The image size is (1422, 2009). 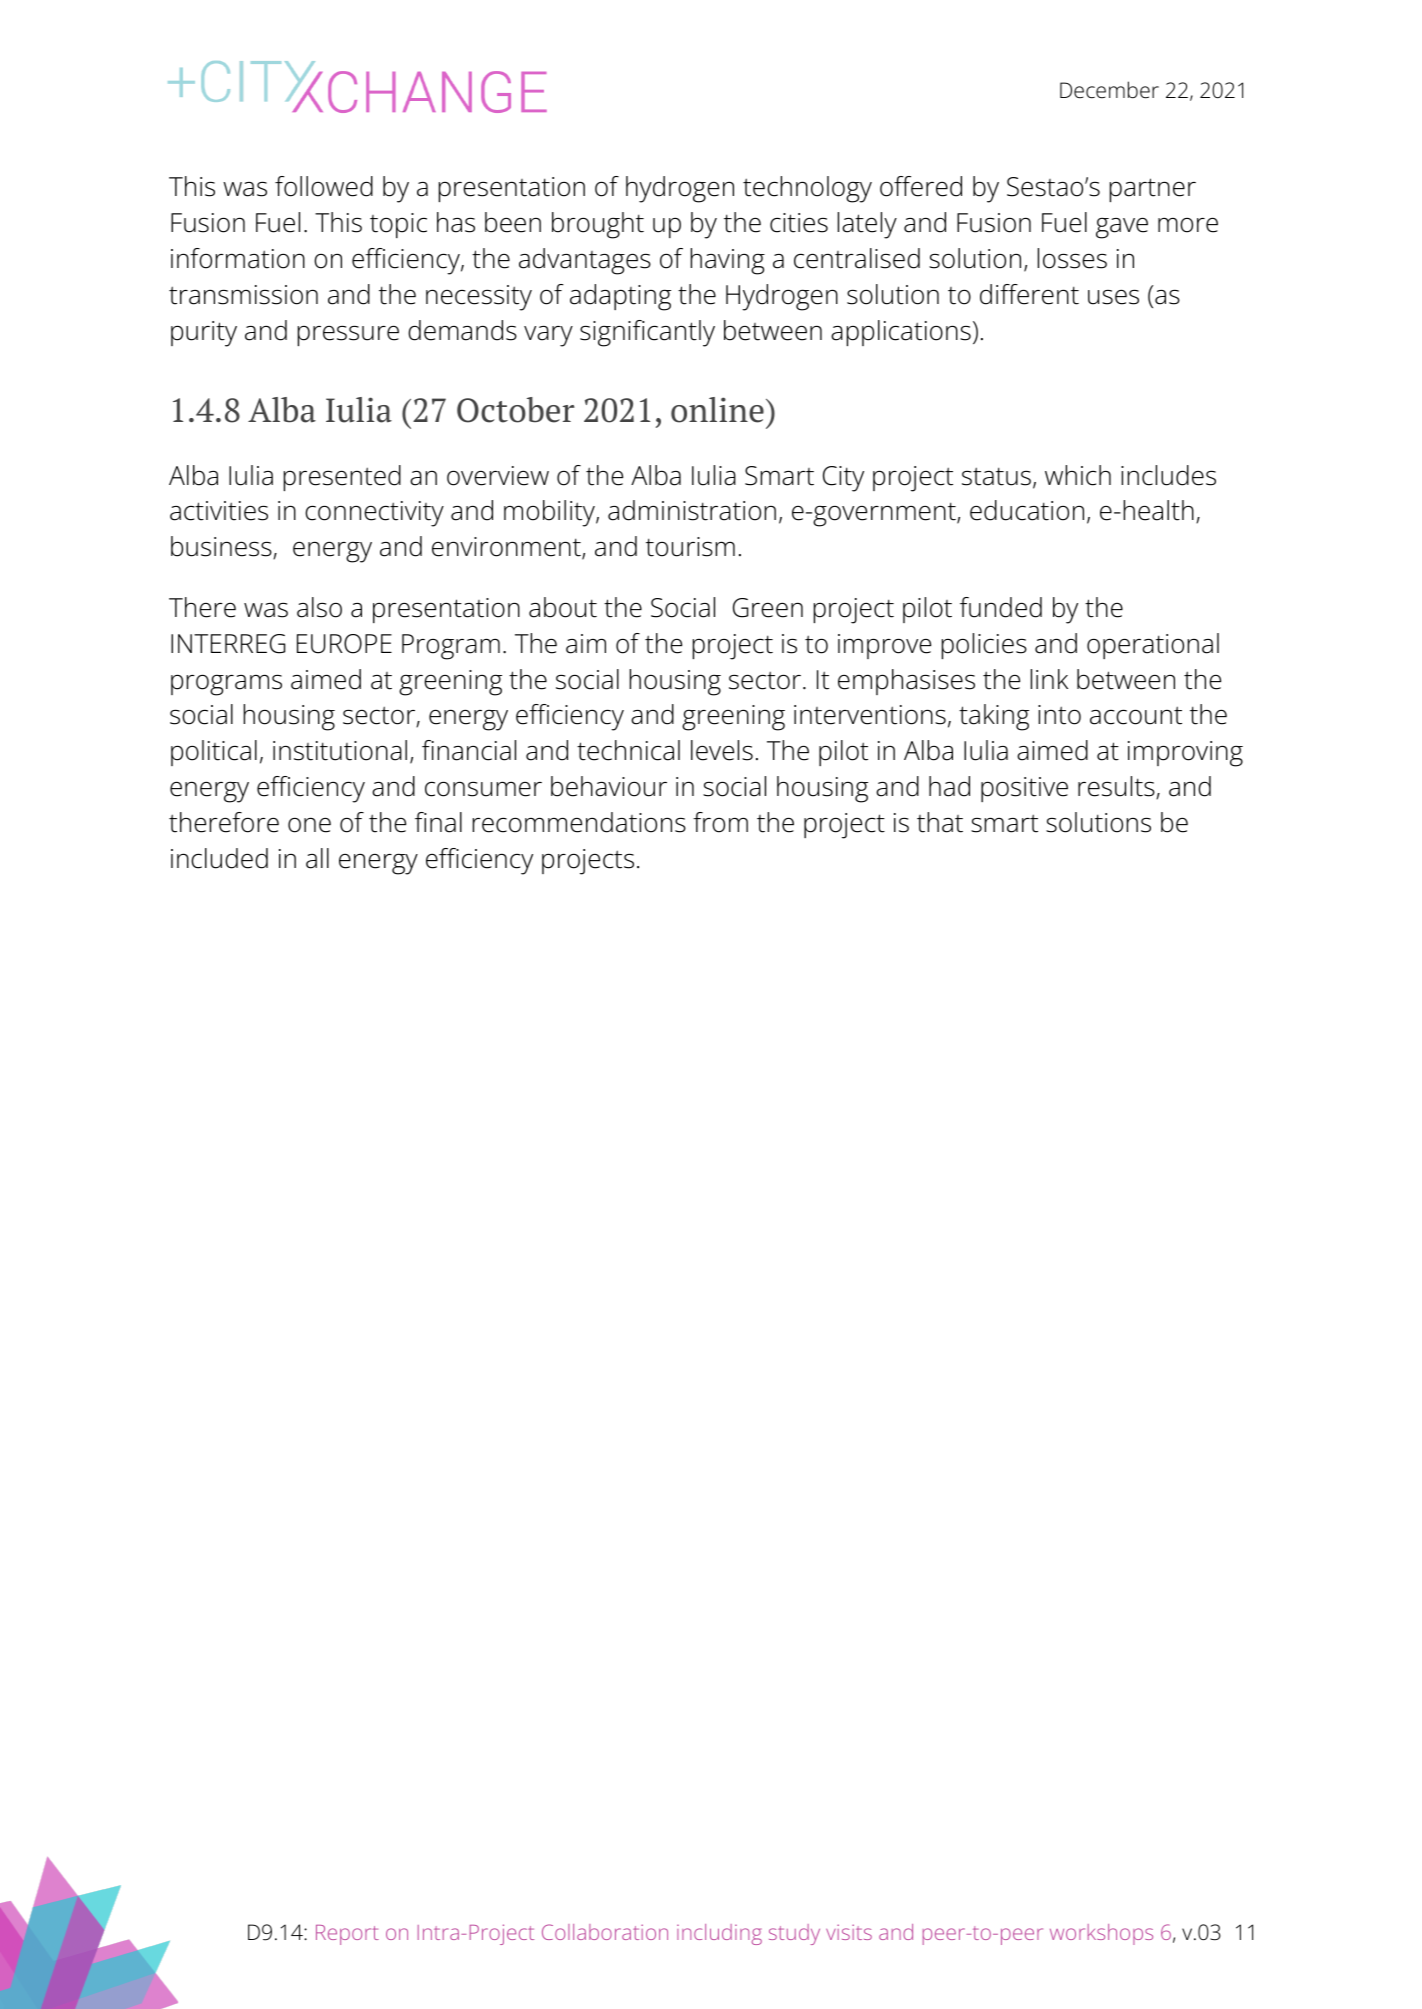 What do you see at coordinates (317, 858) in the screenshot?
I see `all` at bounding box center [317, 858].
